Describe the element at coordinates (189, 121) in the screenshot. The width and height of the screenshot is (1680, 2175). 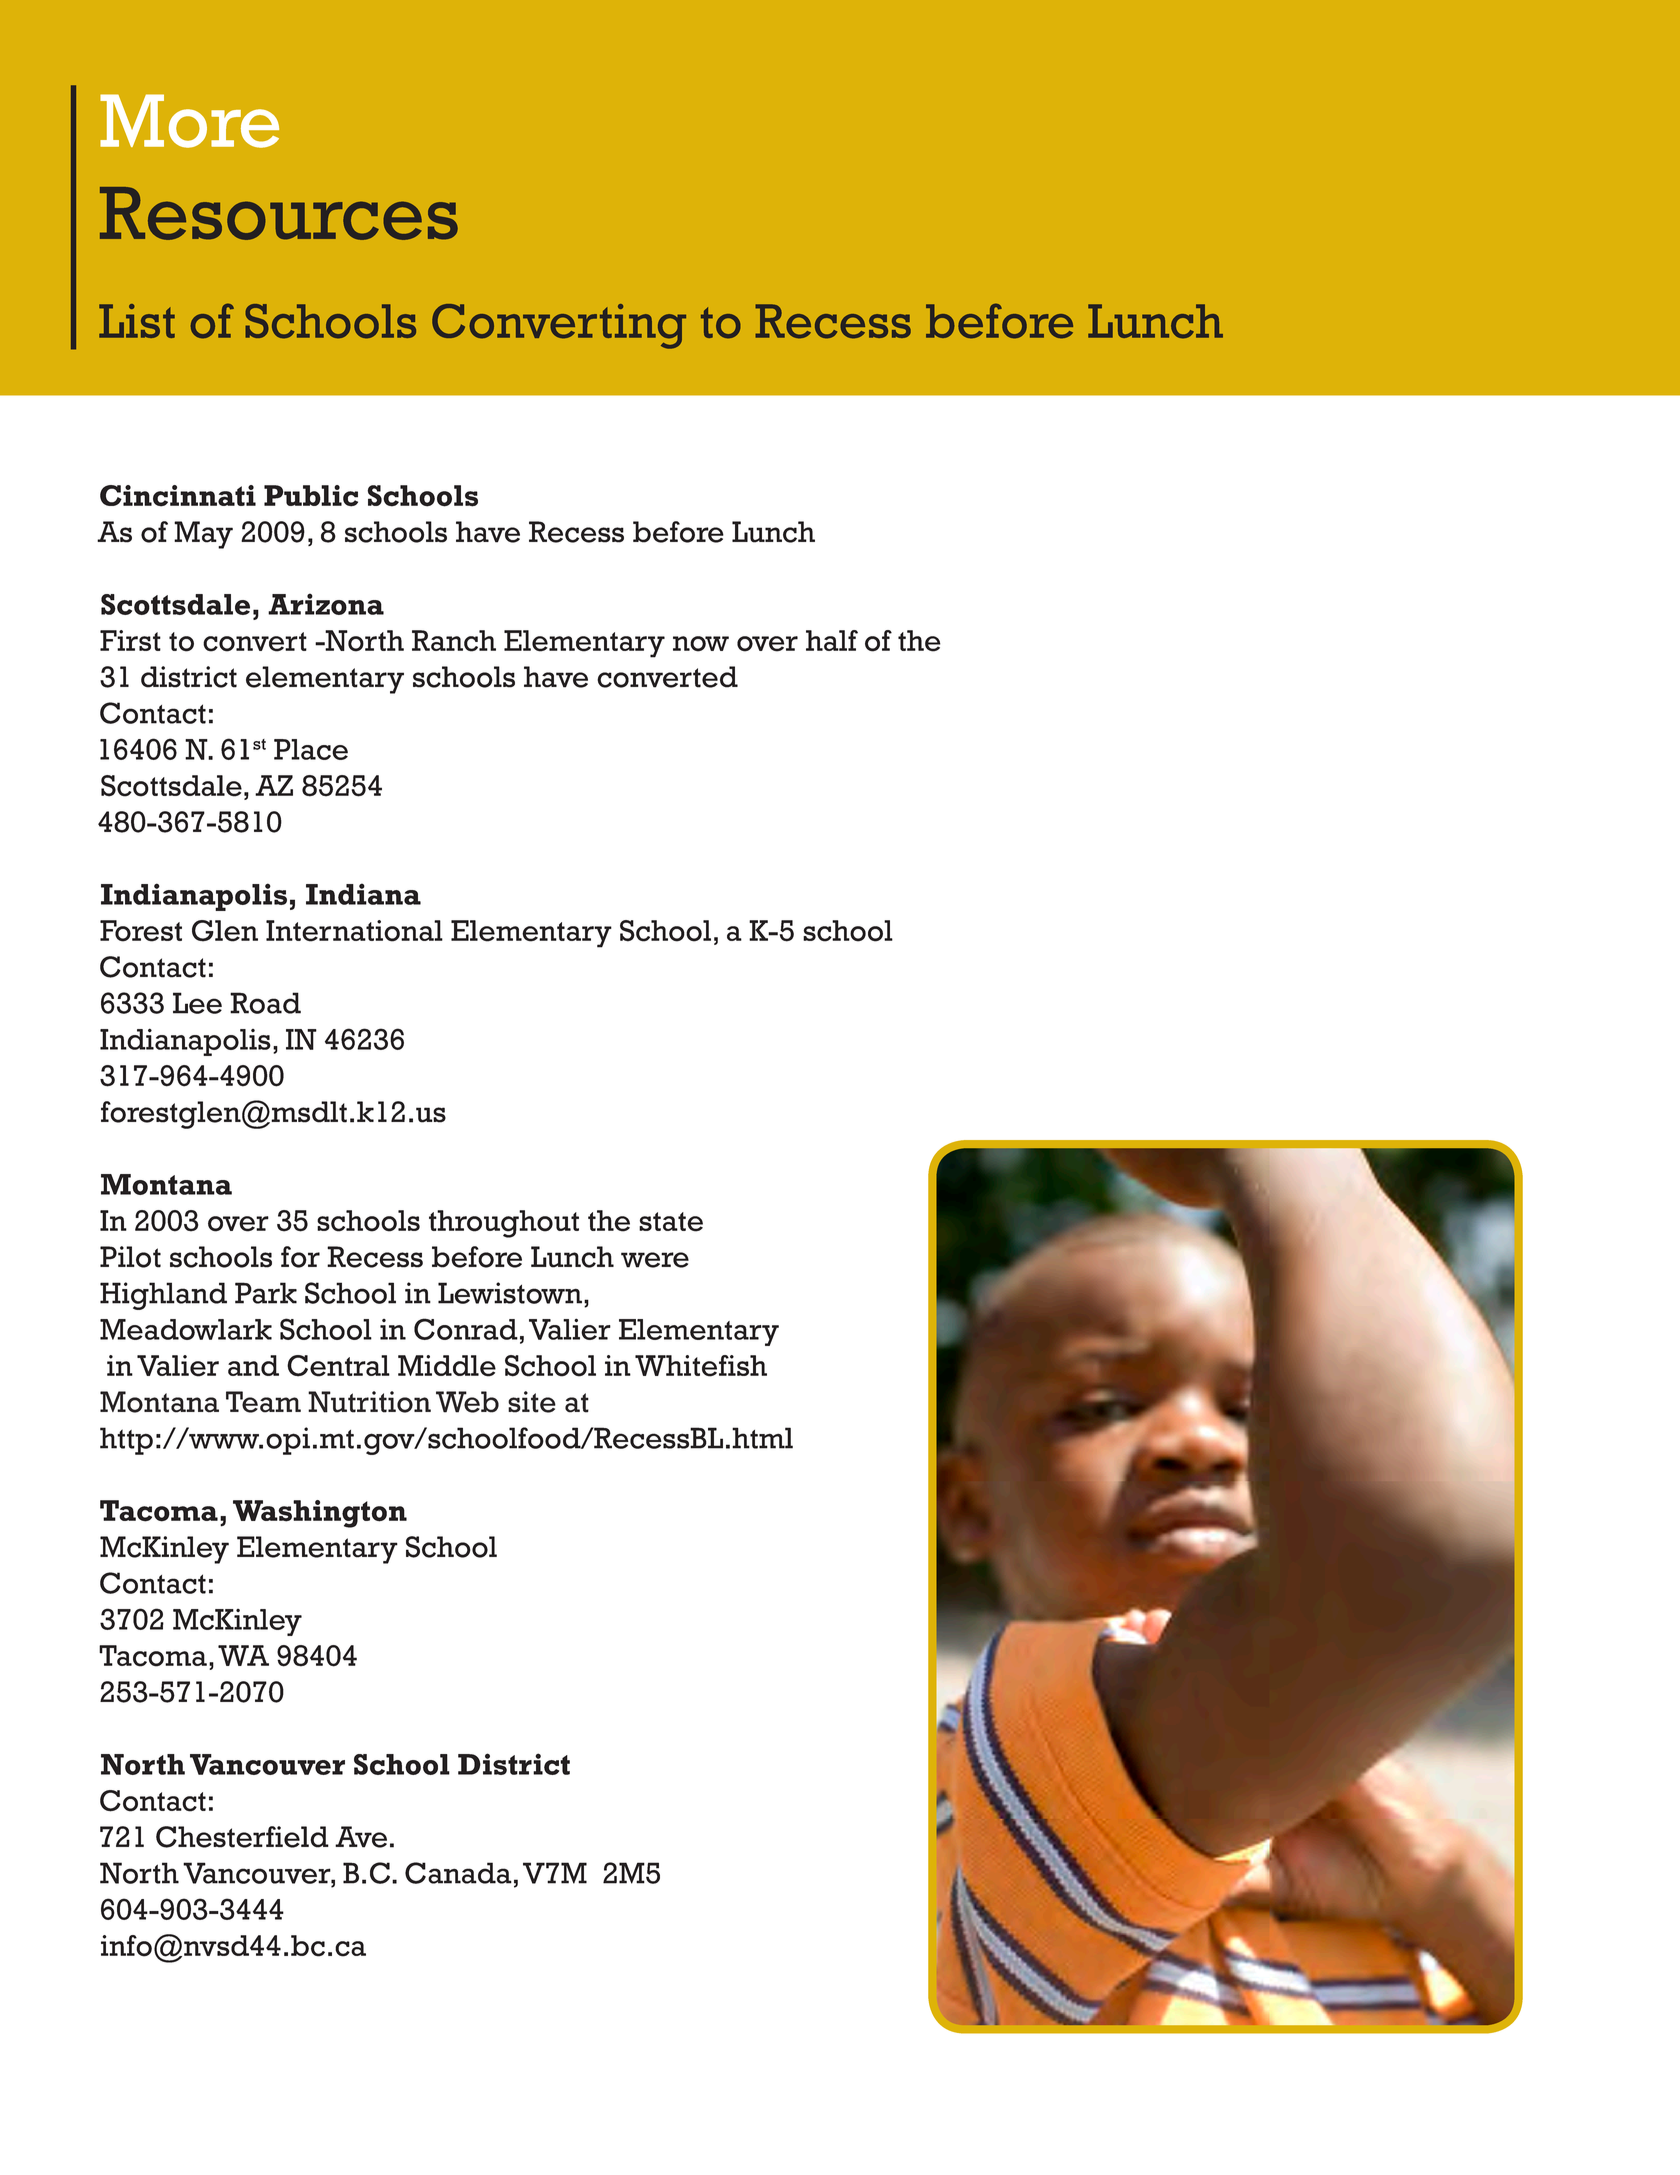
I see `More` at that location.
